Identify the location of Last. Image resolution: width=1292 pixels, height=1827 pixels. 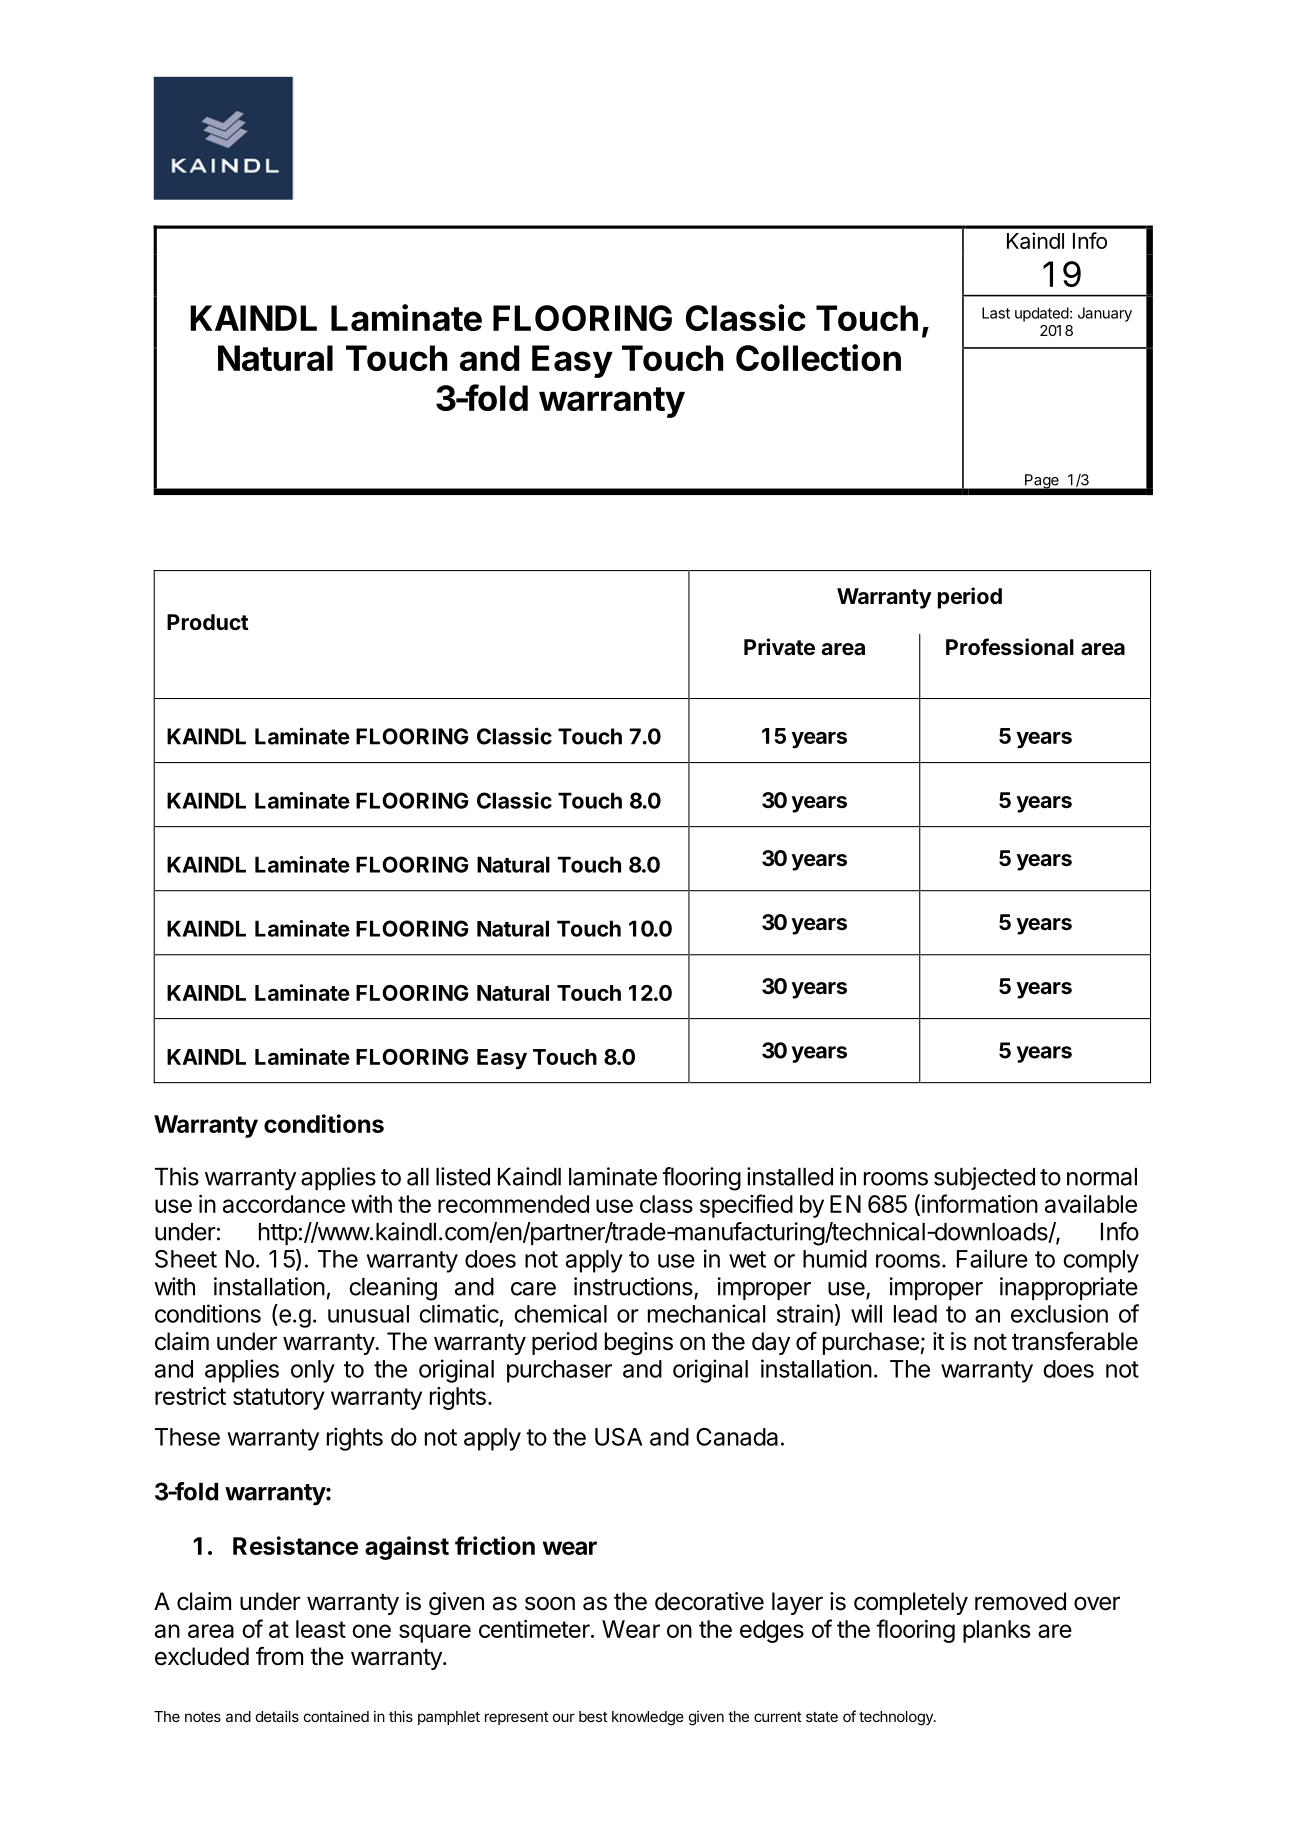
(996, 313).
